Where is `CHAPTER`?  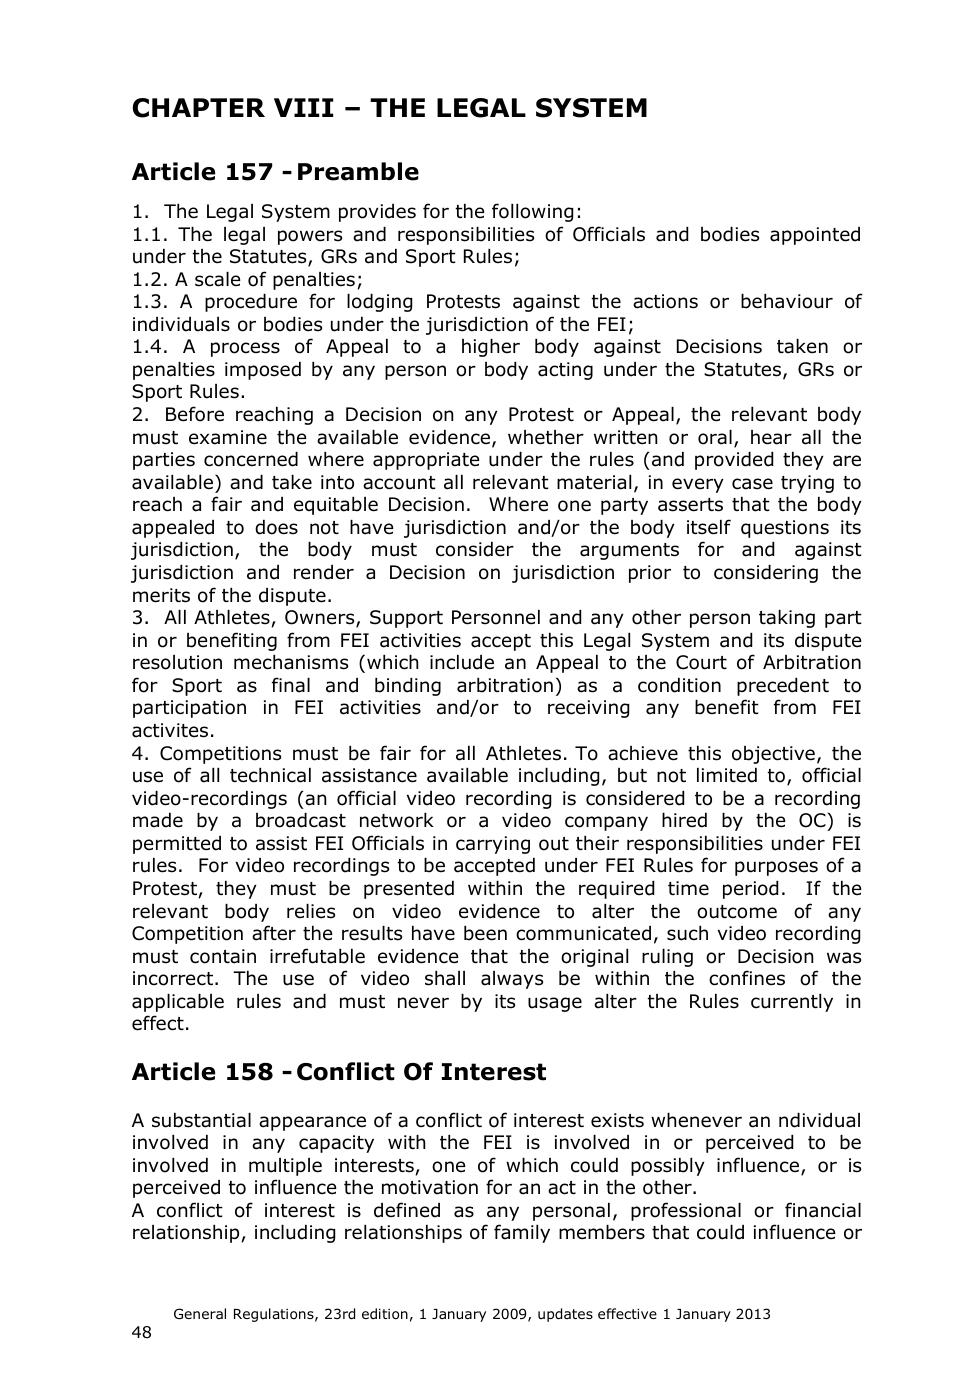
CHAPTER is located at coordinates (199, 108).
